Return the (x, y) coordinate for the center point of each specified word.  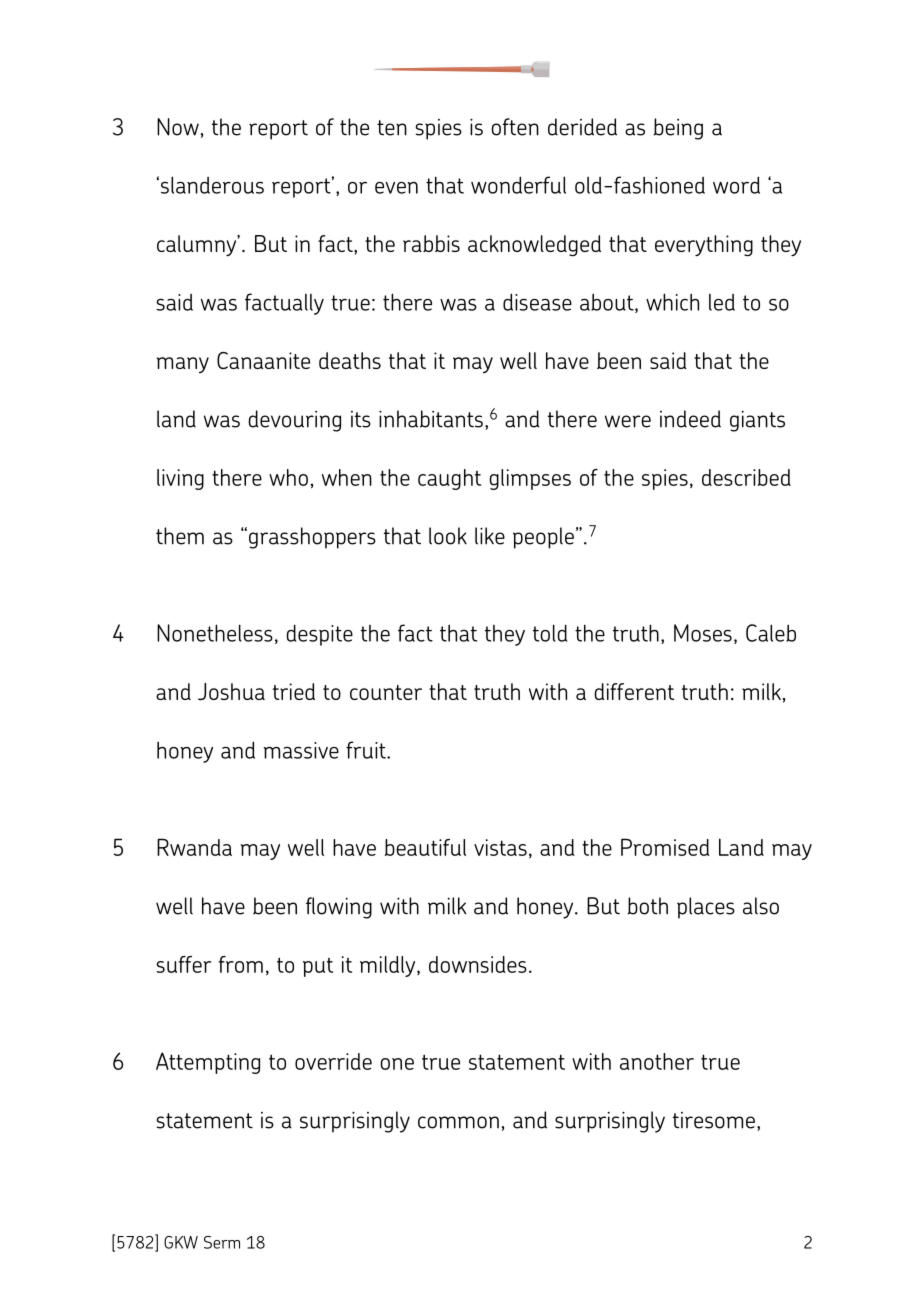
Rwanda (194, 847)
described (746, 477)
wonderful (518, 185)
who (288, 477)
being (678, 129)
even (396, 188)
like (490, 536)
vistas (500, 847)
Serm (222, 1242)
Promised (665, 847)
